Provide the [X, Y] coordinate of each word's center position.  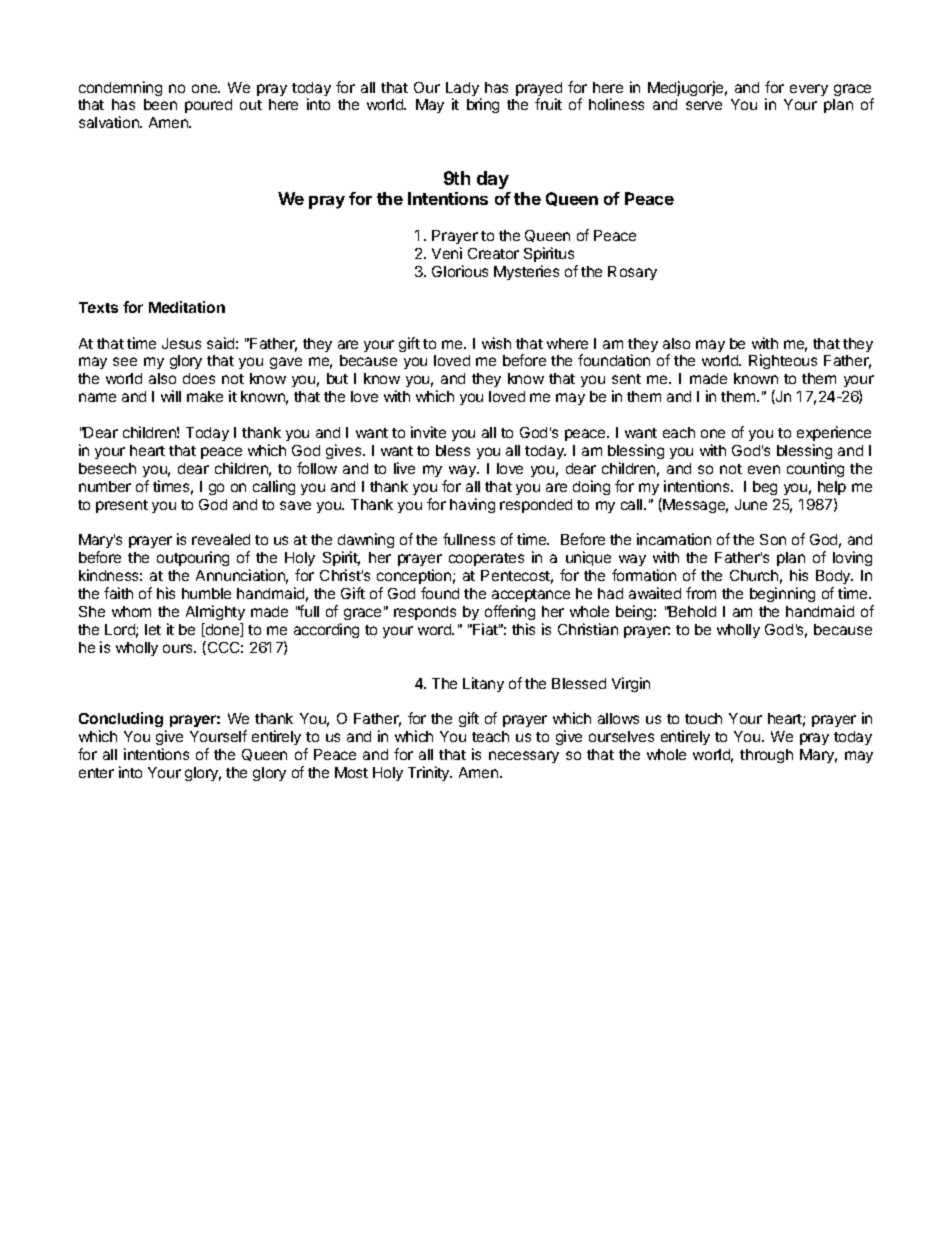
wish [496, 343]
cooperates [486, 559]
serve [704, 105]
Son [773, 539]
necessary [524, 757]
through [766, 756]
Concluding [121, 721]
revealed [221, 539]
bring [483, 105]
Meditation [187, 307]
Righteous [783, 361]
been [160, 104]
